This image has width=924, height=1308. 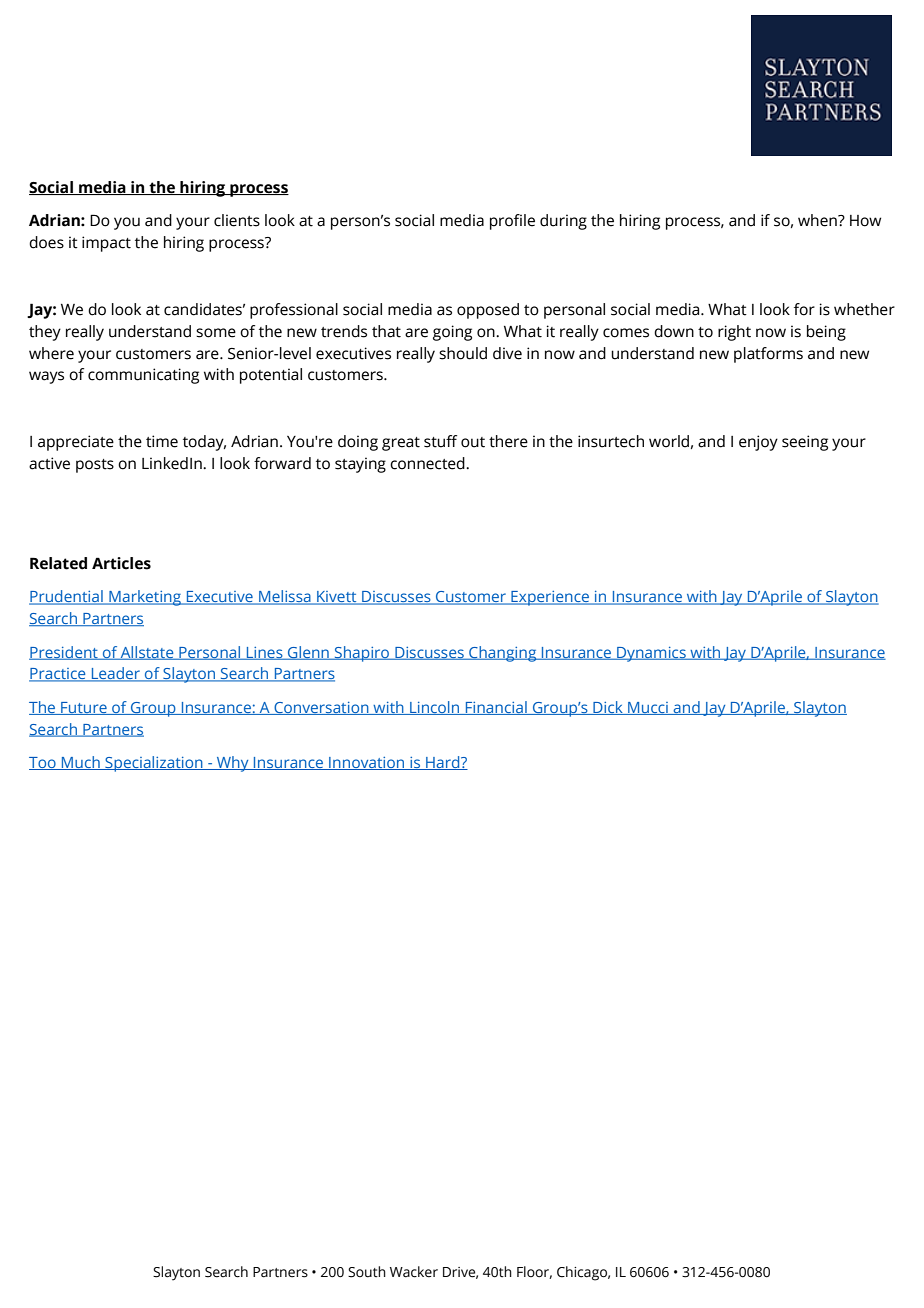 What do you see at coordinates (758, 443) in the image?
I see `enjoy` at bounding box center [758, 443].
